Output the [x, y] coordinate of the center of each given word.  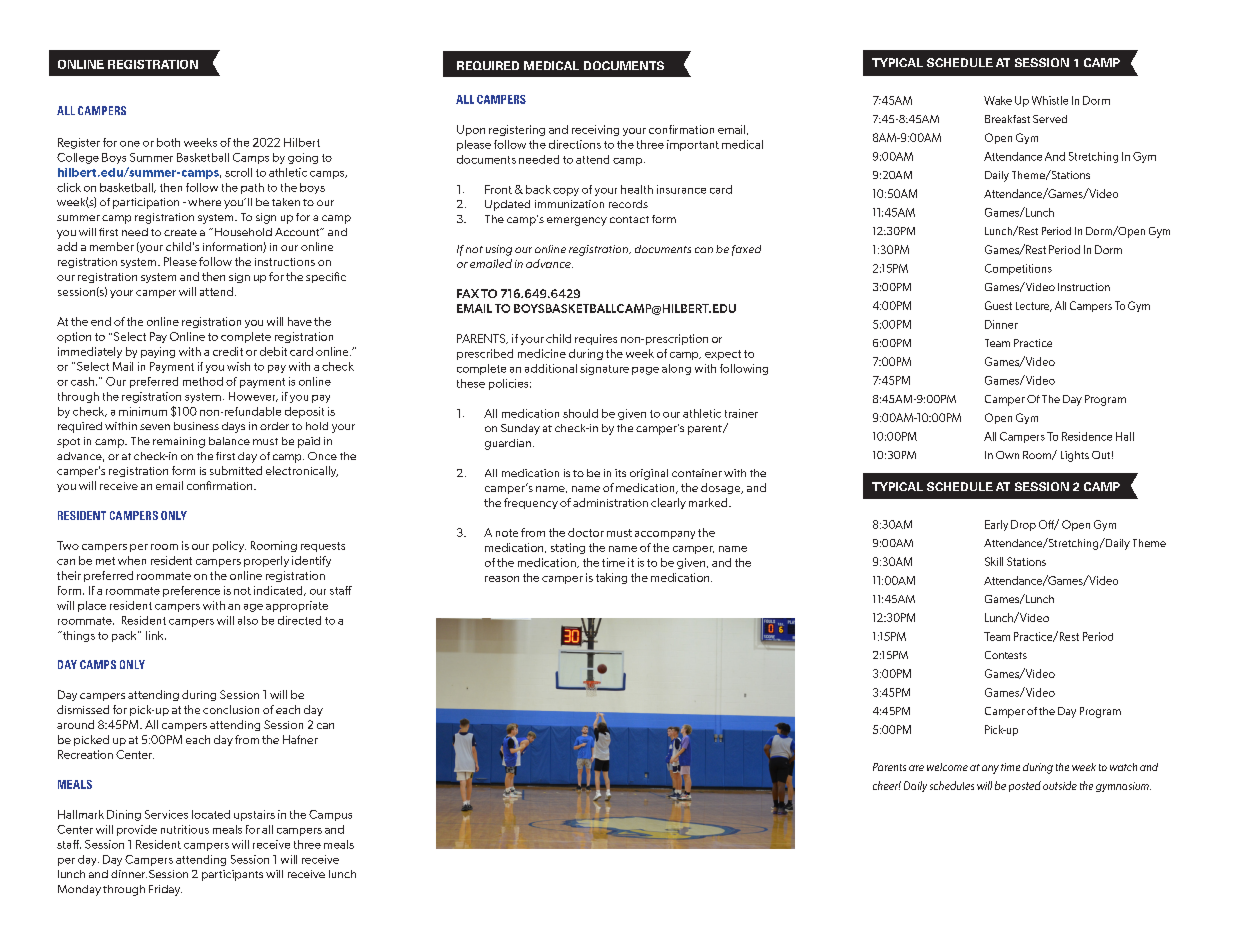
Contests [1006, 655]
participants [232, 875]
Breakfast [1007, 119]
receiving [595, 130]
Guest [998, 305]
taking [611, 578]
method [203, 381]
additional [551, 368]
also [248, 620]
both [168, 142]
